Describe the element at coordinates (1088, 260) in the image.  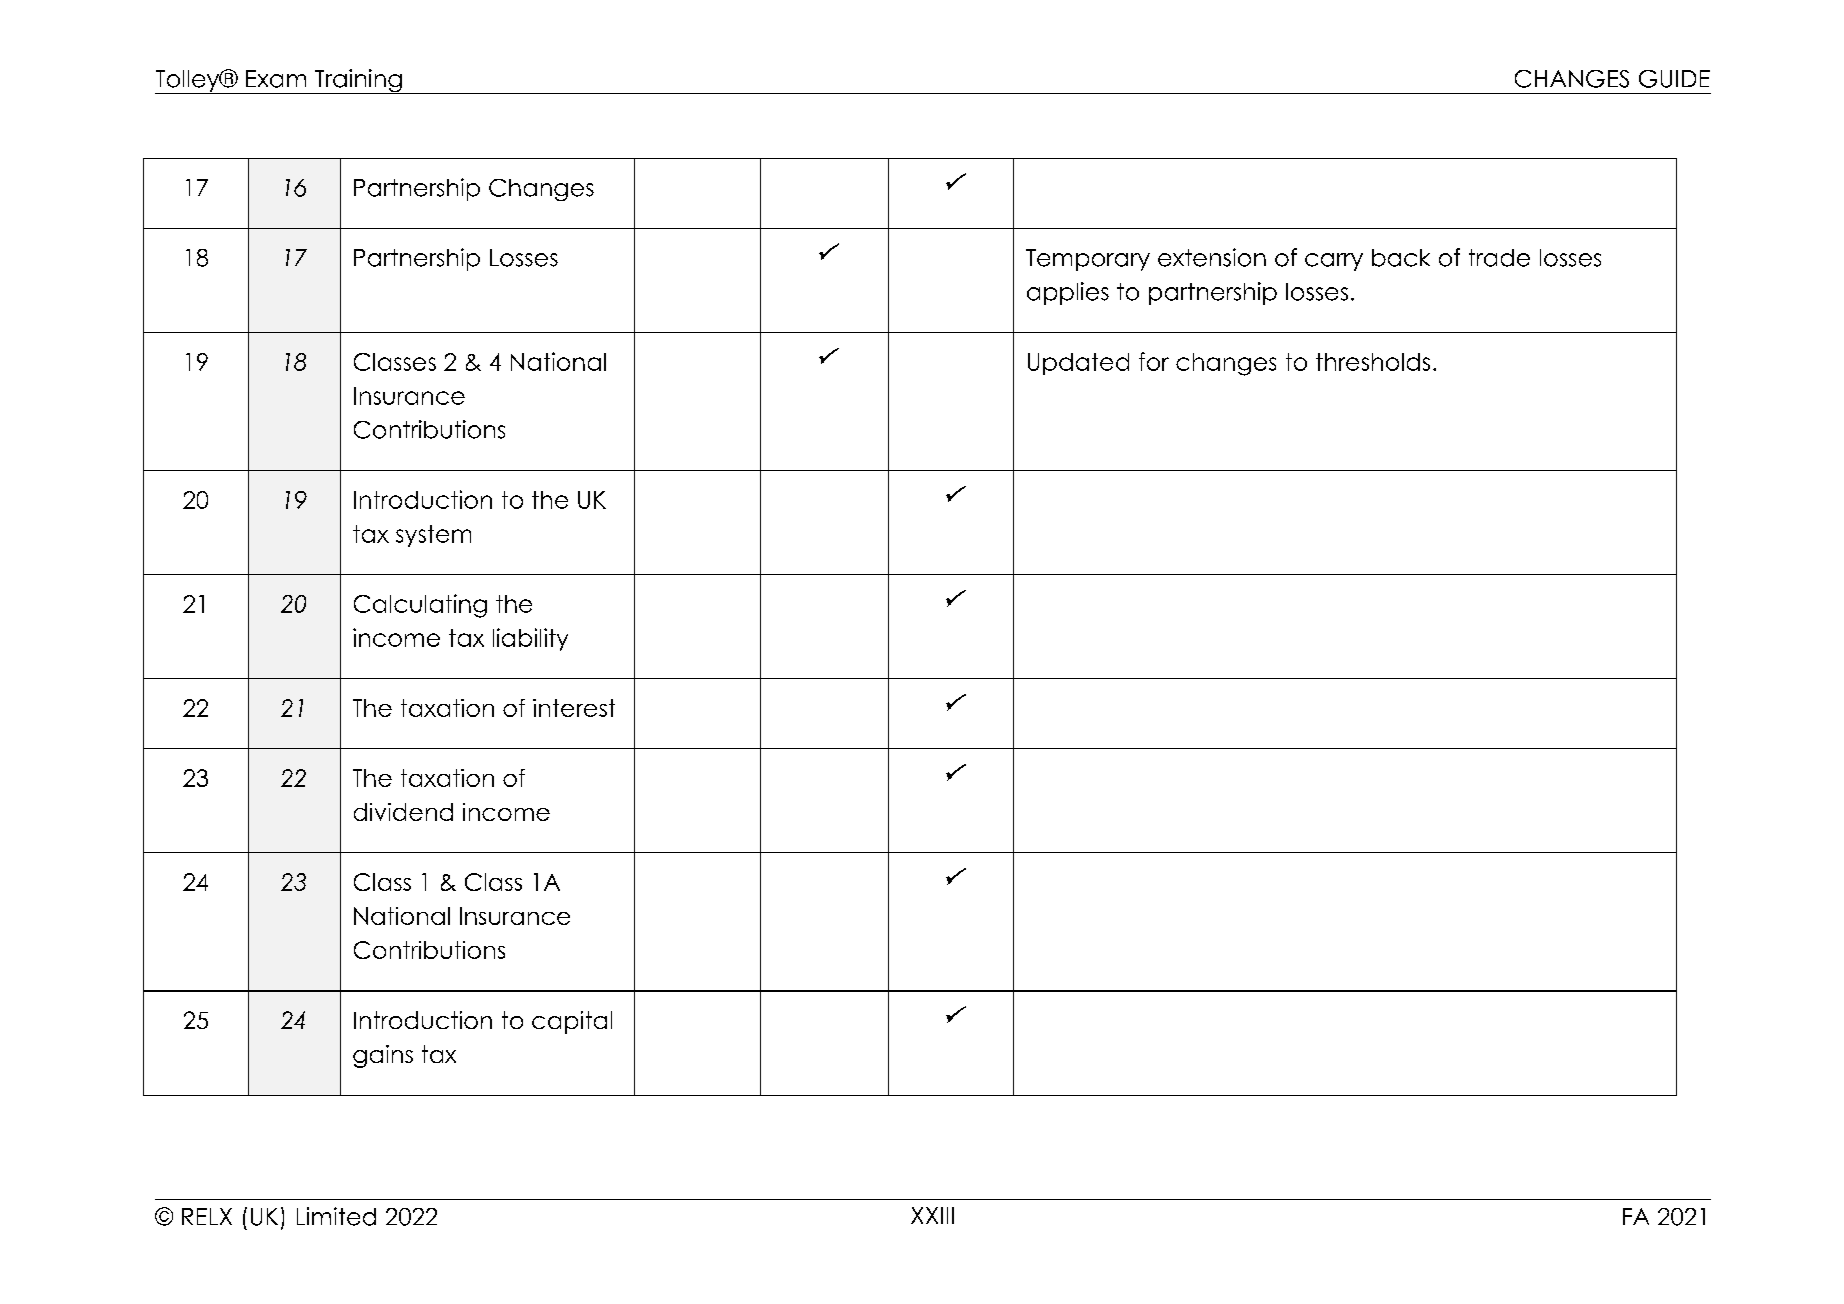
I see `Temporary` at that location.
